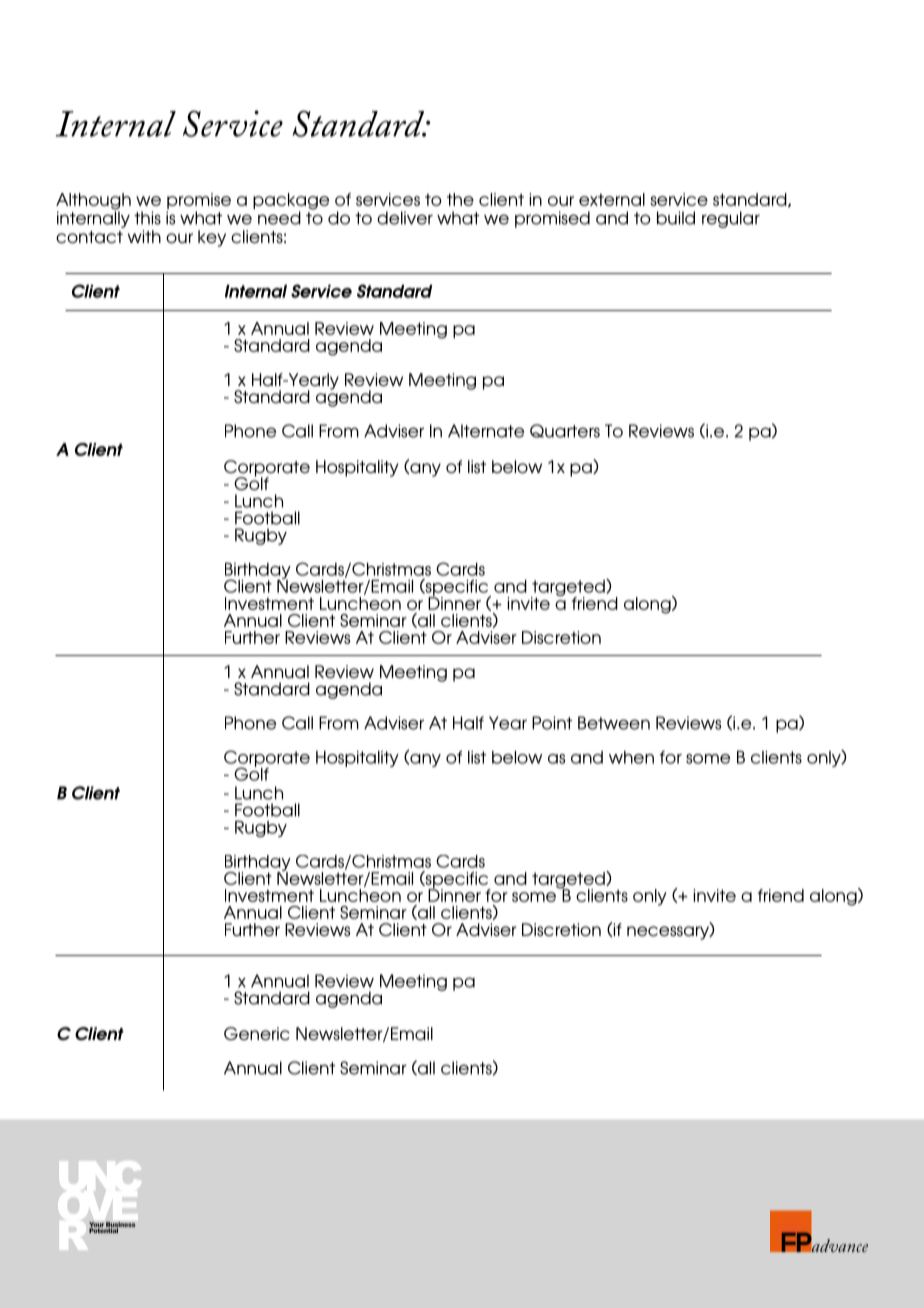 This image has height=1308, width=924. I want to click on Quarters, so click(565, 431).
